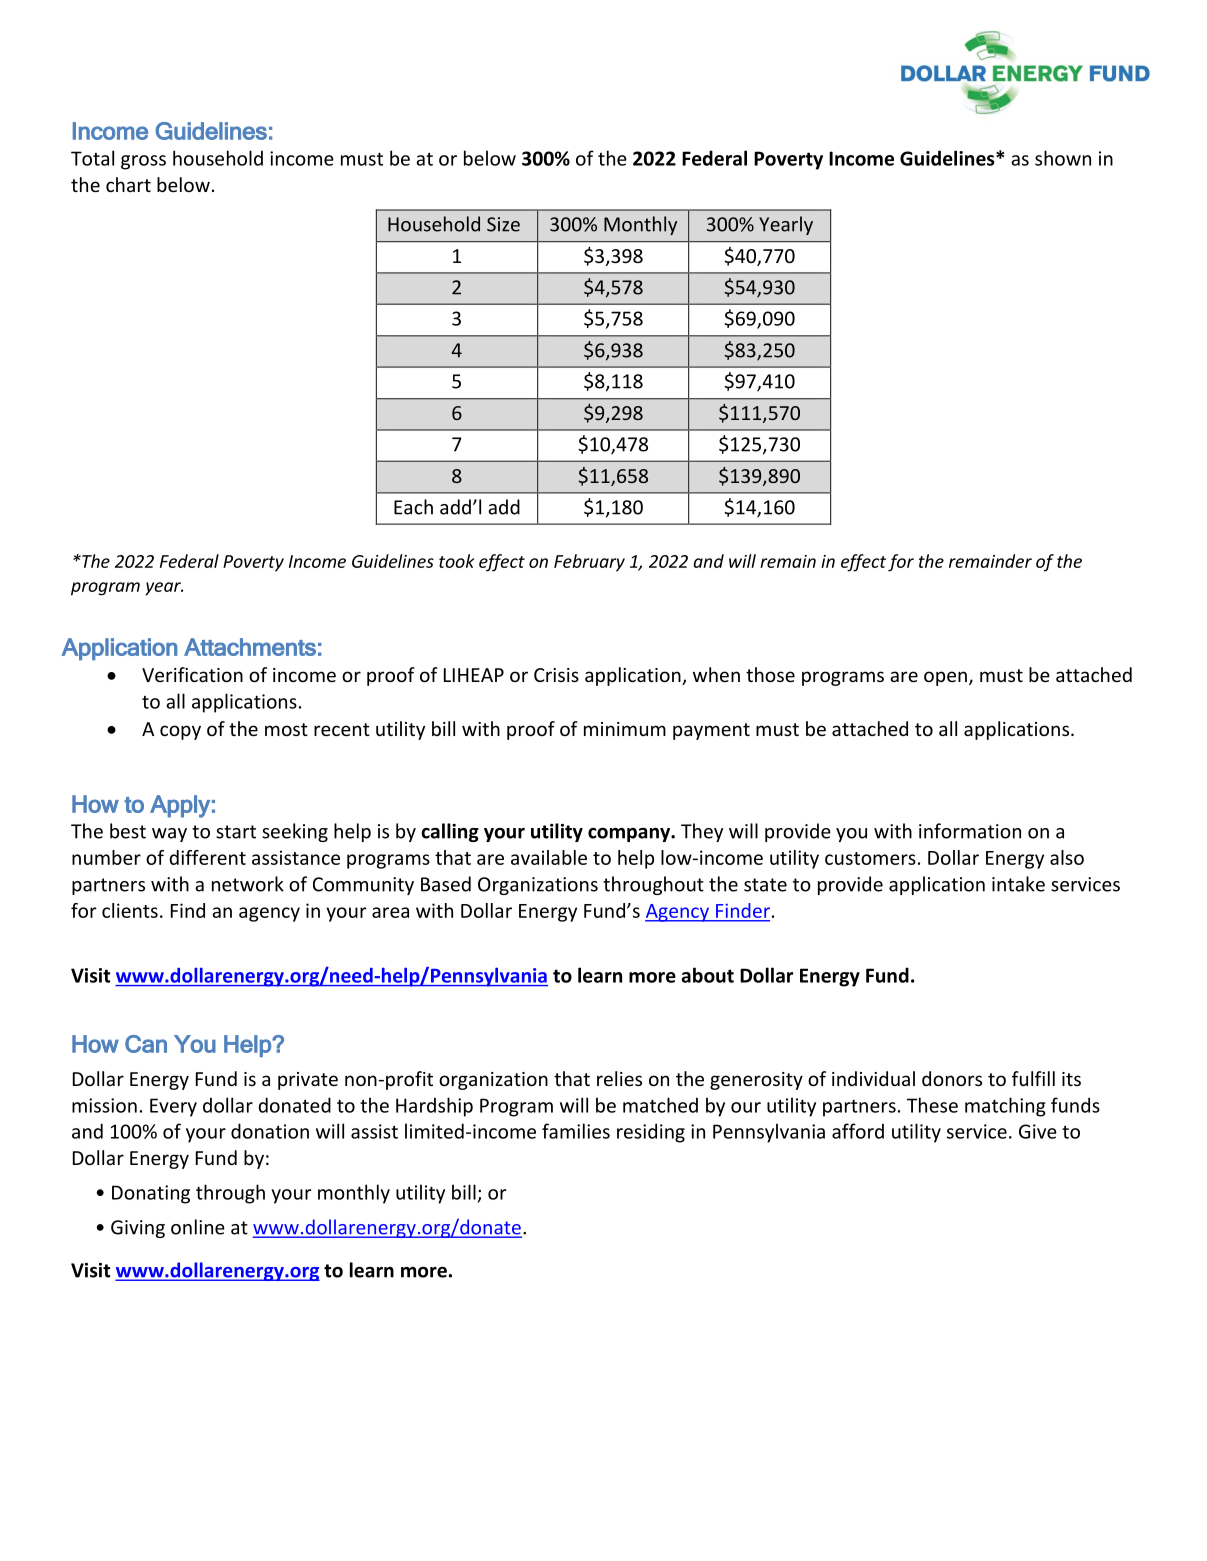  Describe the element at coordinates (556, 675) in the screenshot. I see `Crisis` at that location.
